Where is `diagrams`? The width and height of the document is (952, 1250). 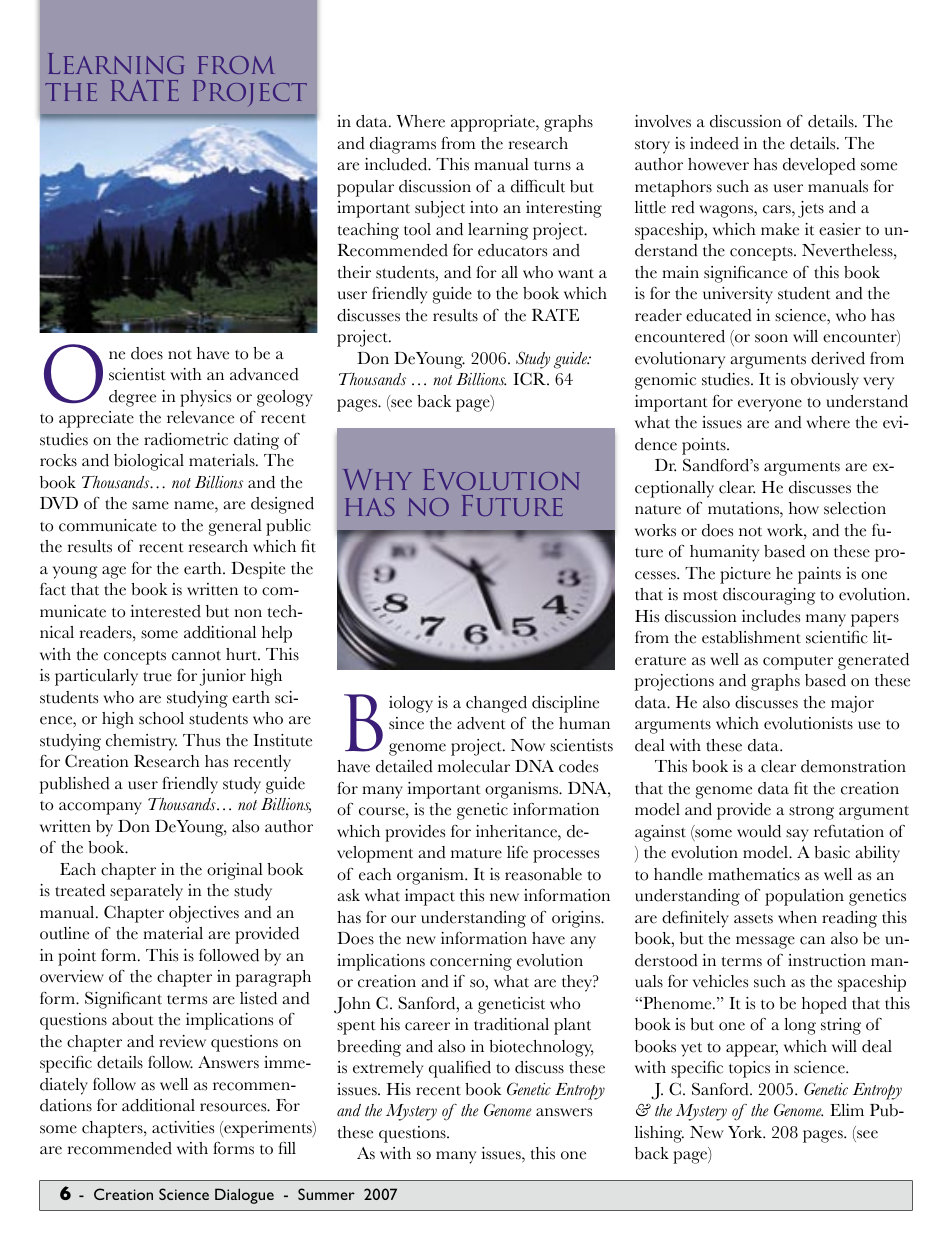 diagrams is located at coordinates (403, 145).
